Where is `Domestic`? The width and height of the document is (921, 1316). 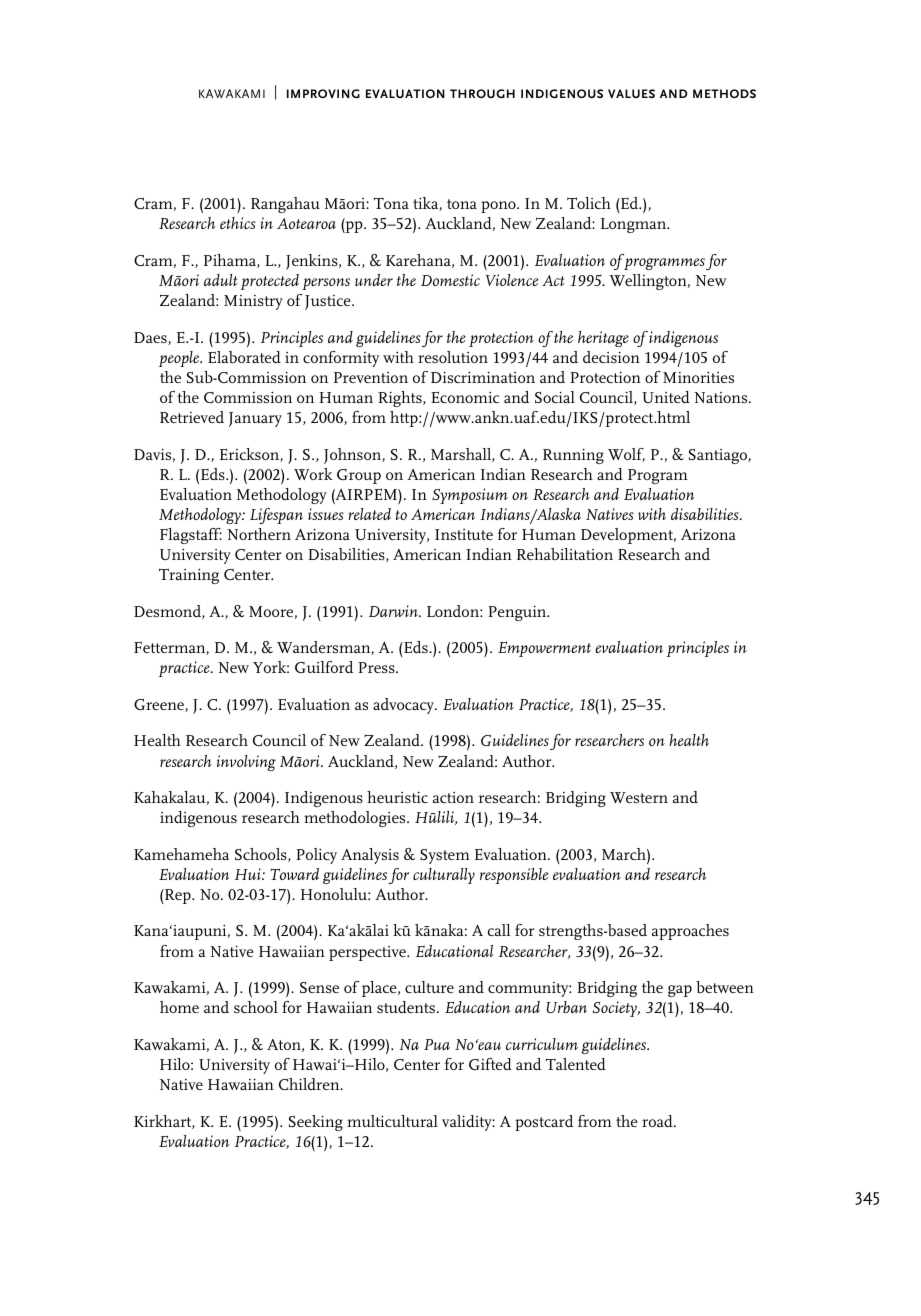
Domestic is located at coordinates (450, 280).
